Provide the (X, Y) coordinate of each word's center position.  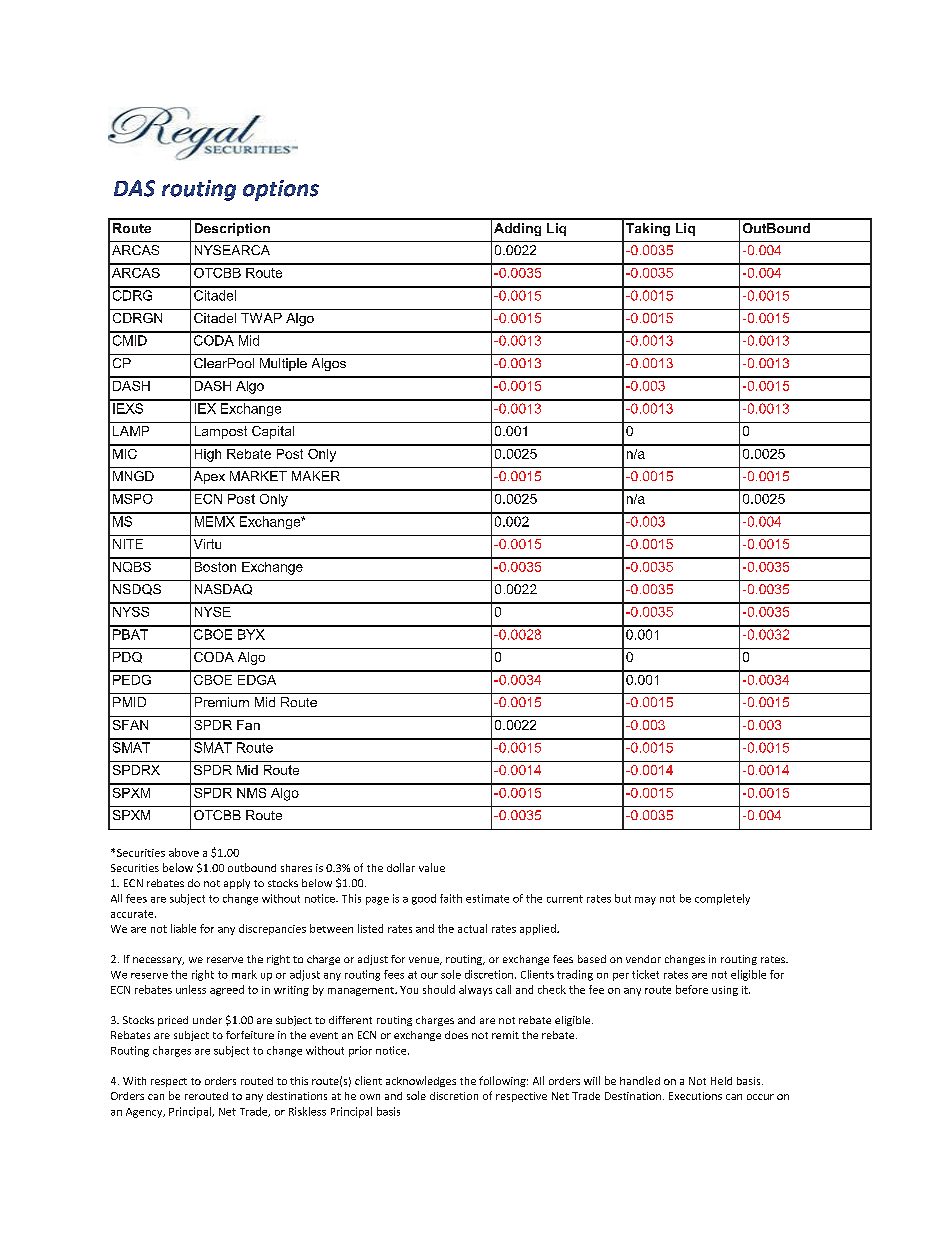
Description (232, 229)
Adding (517, 229)
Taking (648, 229)
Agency (145, 1113)
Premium (222, 702)
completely (722, 899)
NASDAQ (223, 589)
